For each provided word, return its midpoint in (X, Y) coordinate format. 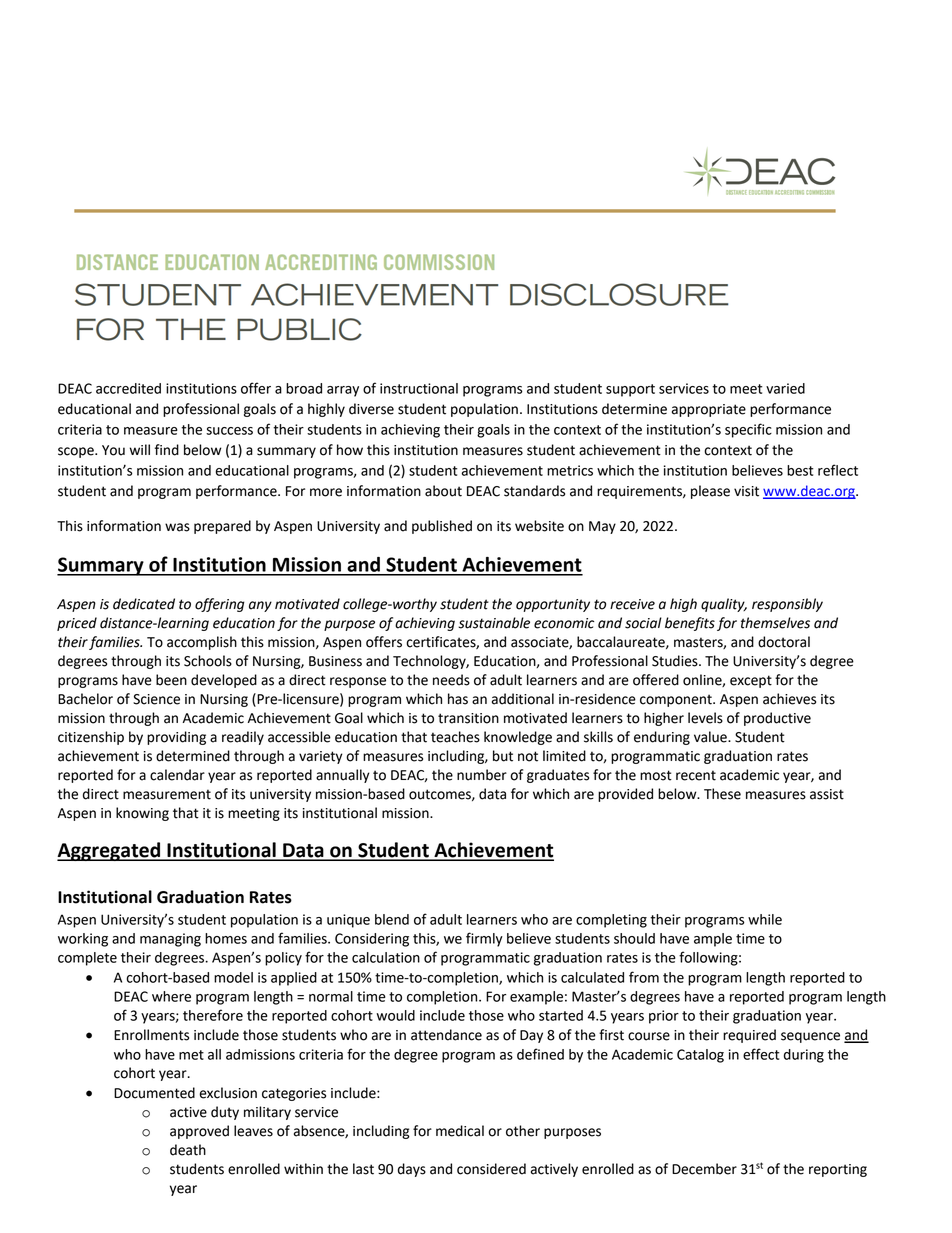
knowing (142, 814)
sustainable (494, 623)
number (482, 775)
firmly (484, 939)
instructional (419, 388)
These (722, 794)
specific (748, 430)
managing (170, 940)
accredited (128, 388)
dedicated (144, 604)
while (765, 919)
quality (724, 605)
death (188, 1150)
